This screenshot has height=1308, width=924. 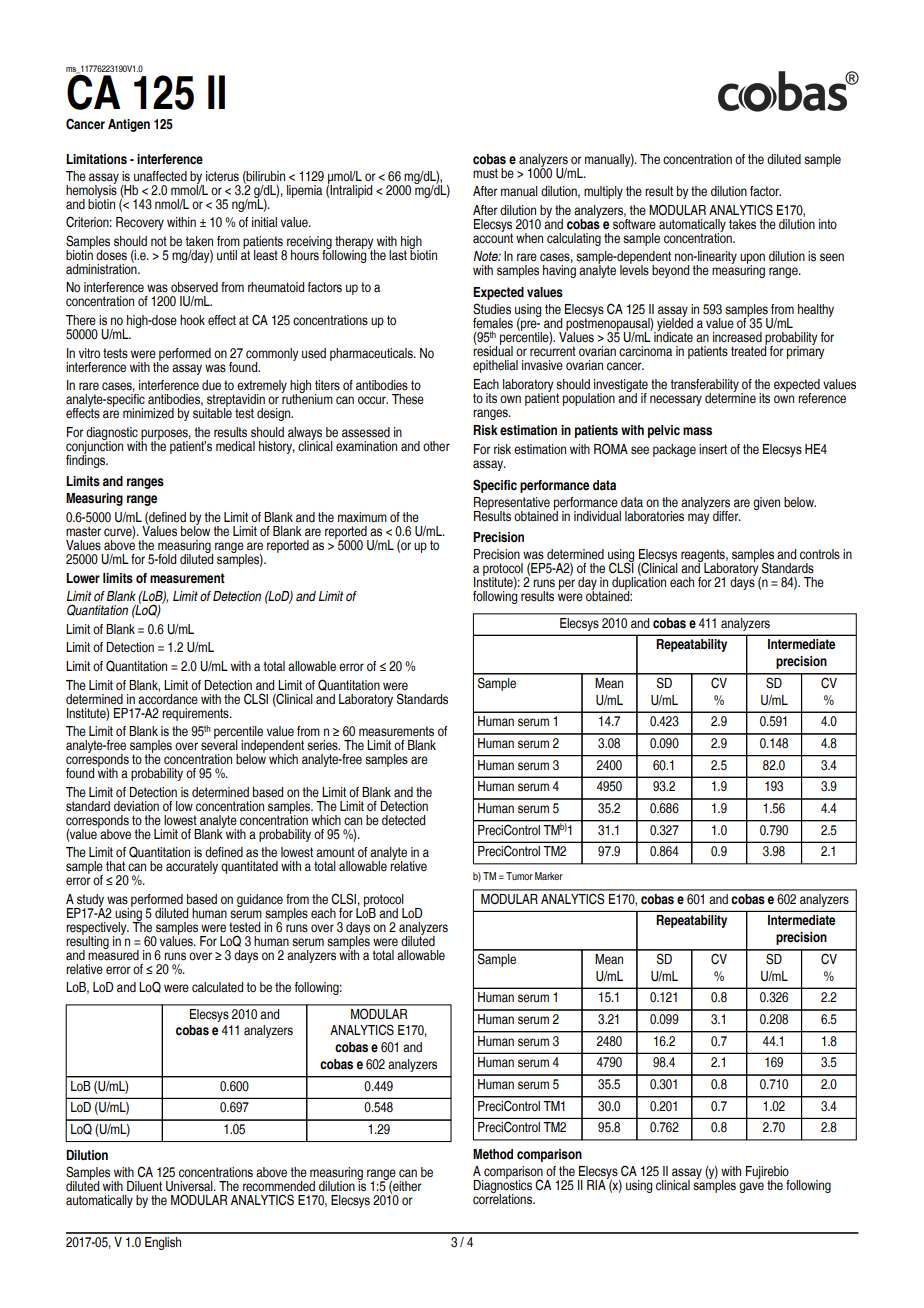 I want to click on accordance, so click(x=168, y=698).
